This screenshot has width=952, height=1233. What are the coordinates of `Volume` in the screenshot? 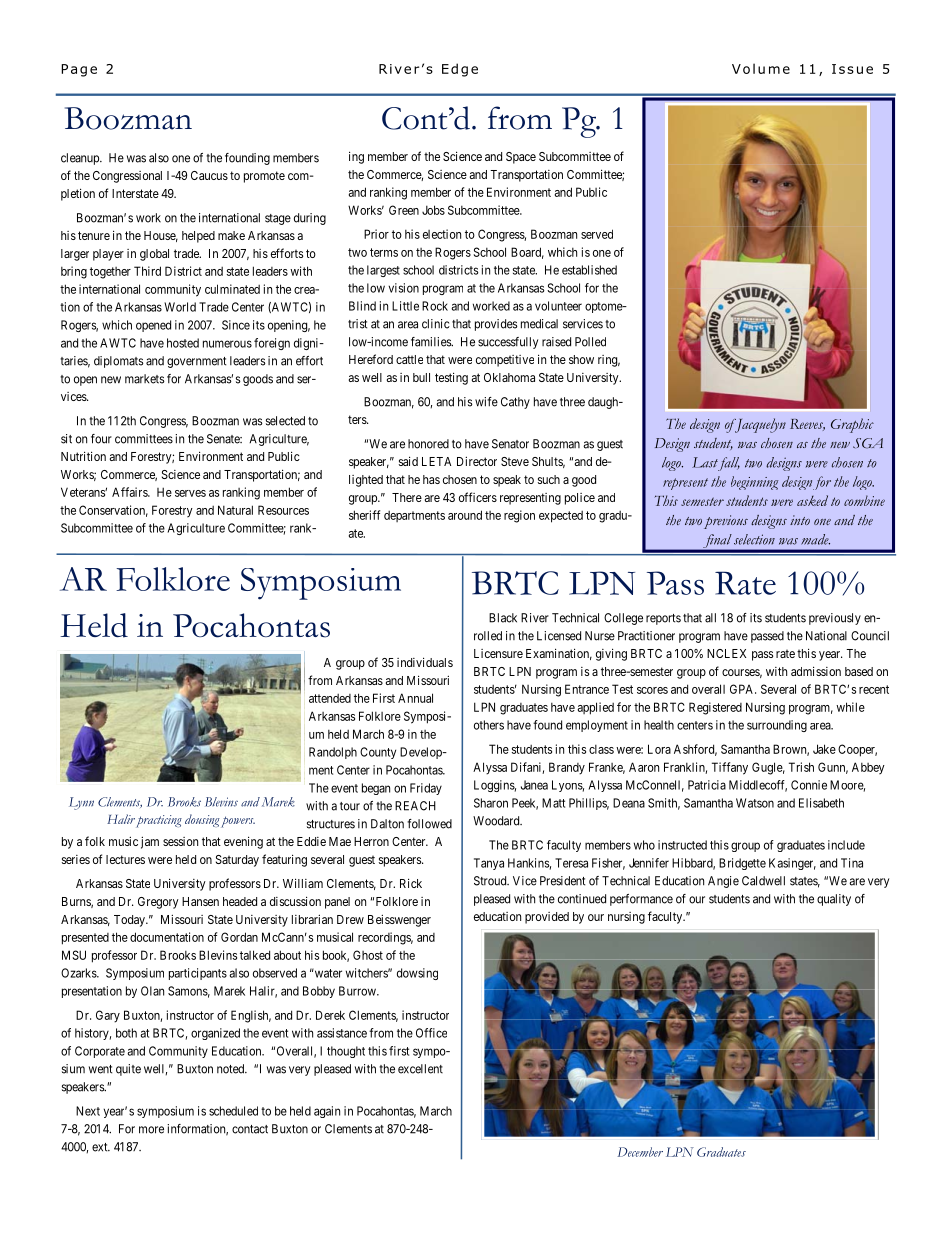 It's located at (761, 68).
